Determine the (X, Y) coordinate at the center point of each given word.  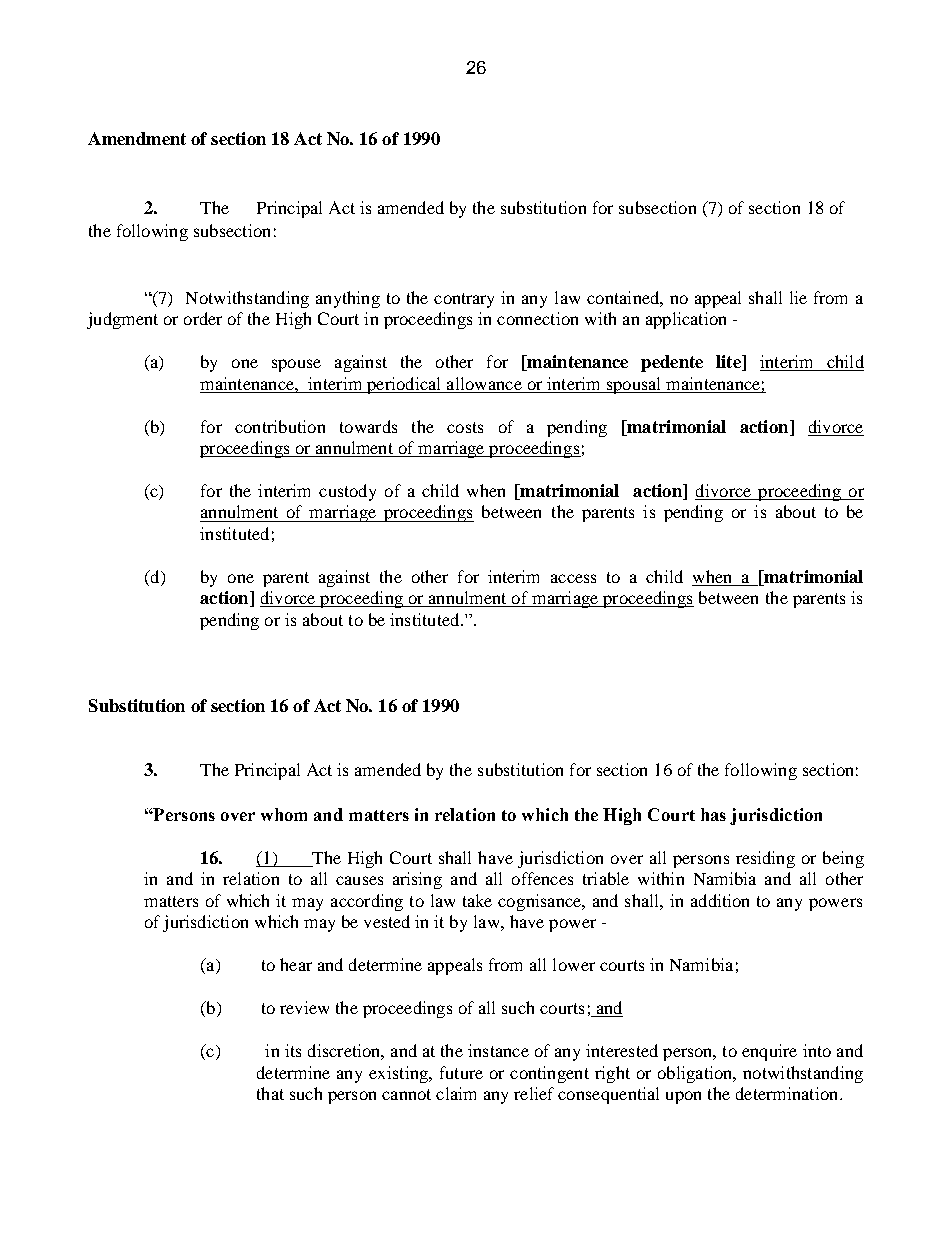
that (270, 1093)
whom (284, 814)
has (713, 814)
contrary (464, 300)
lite (729, 363)
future (461, 1072)
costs (465, 427)
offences (542, 878)
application (686, 320)
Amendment (137, 138)
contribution (280, 426)
